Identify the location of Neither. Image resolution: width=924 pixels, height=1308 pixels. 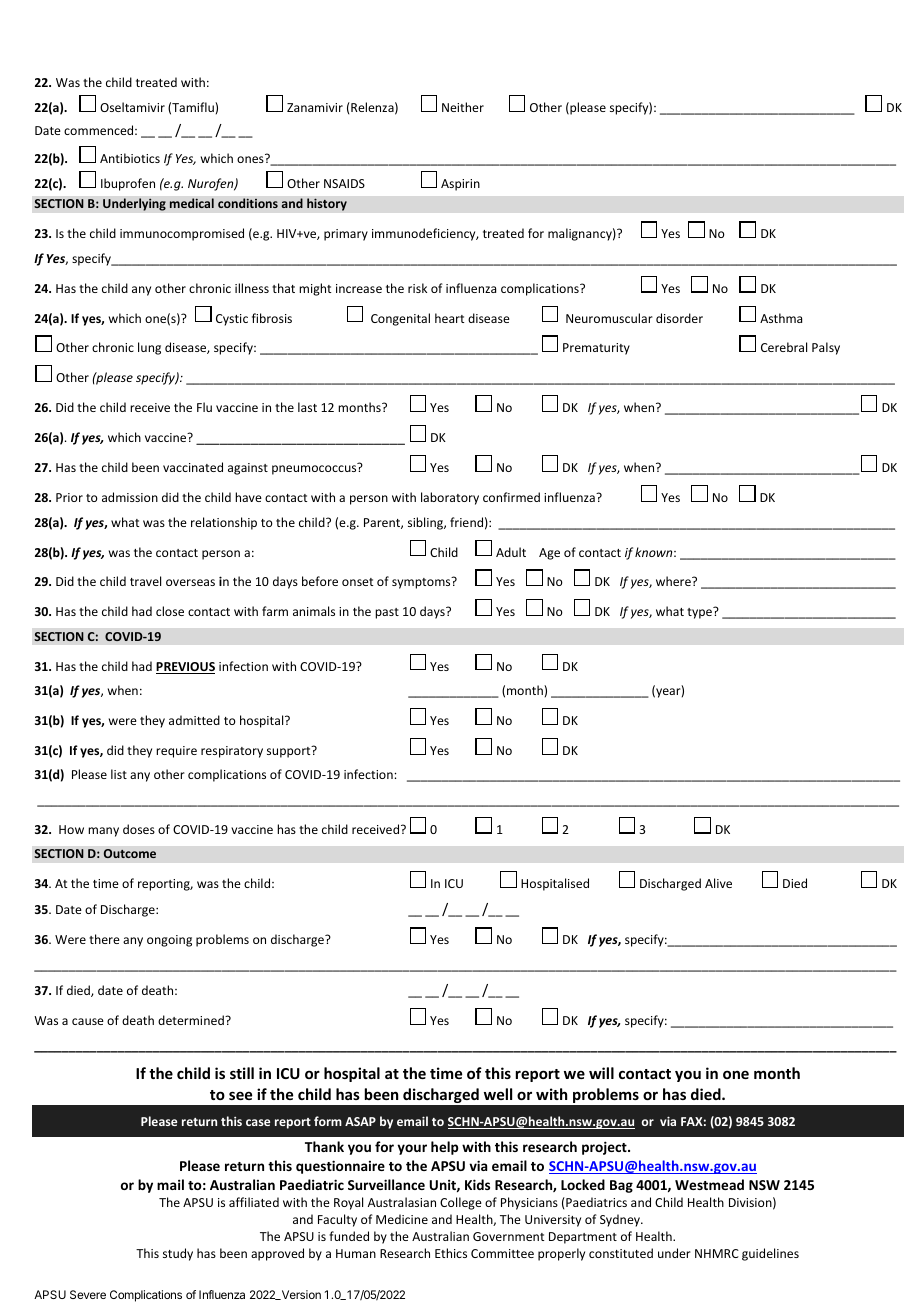
(463, 107).
